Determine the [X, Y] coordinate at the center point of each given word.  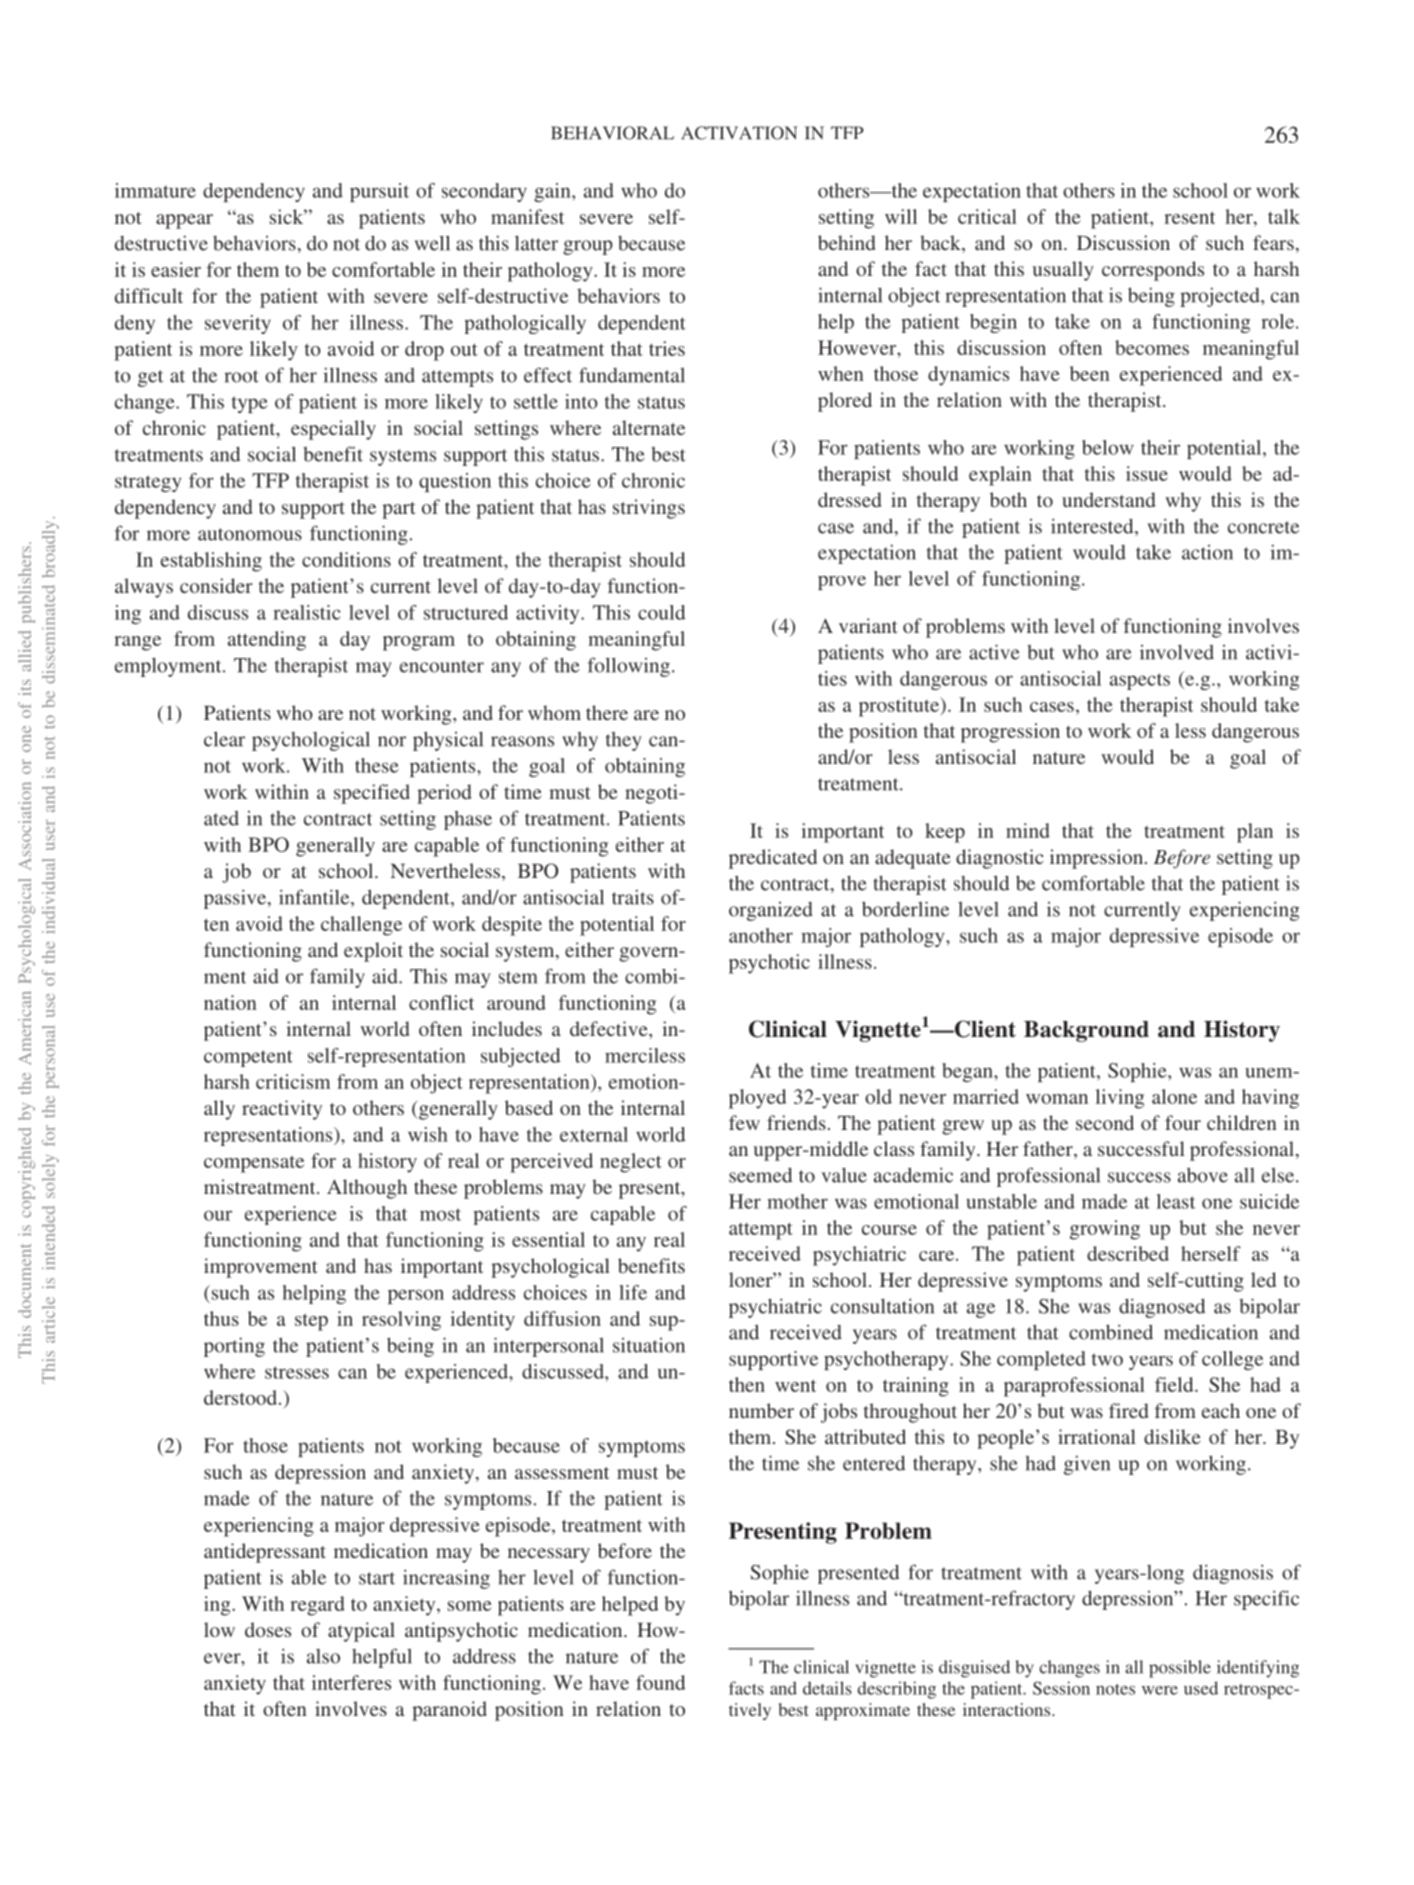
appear [184, 221]
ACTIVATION [739, 133]
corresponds [1153, 271]
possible [1180, 1669]
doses [268, 1629]
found [661, 1682]
